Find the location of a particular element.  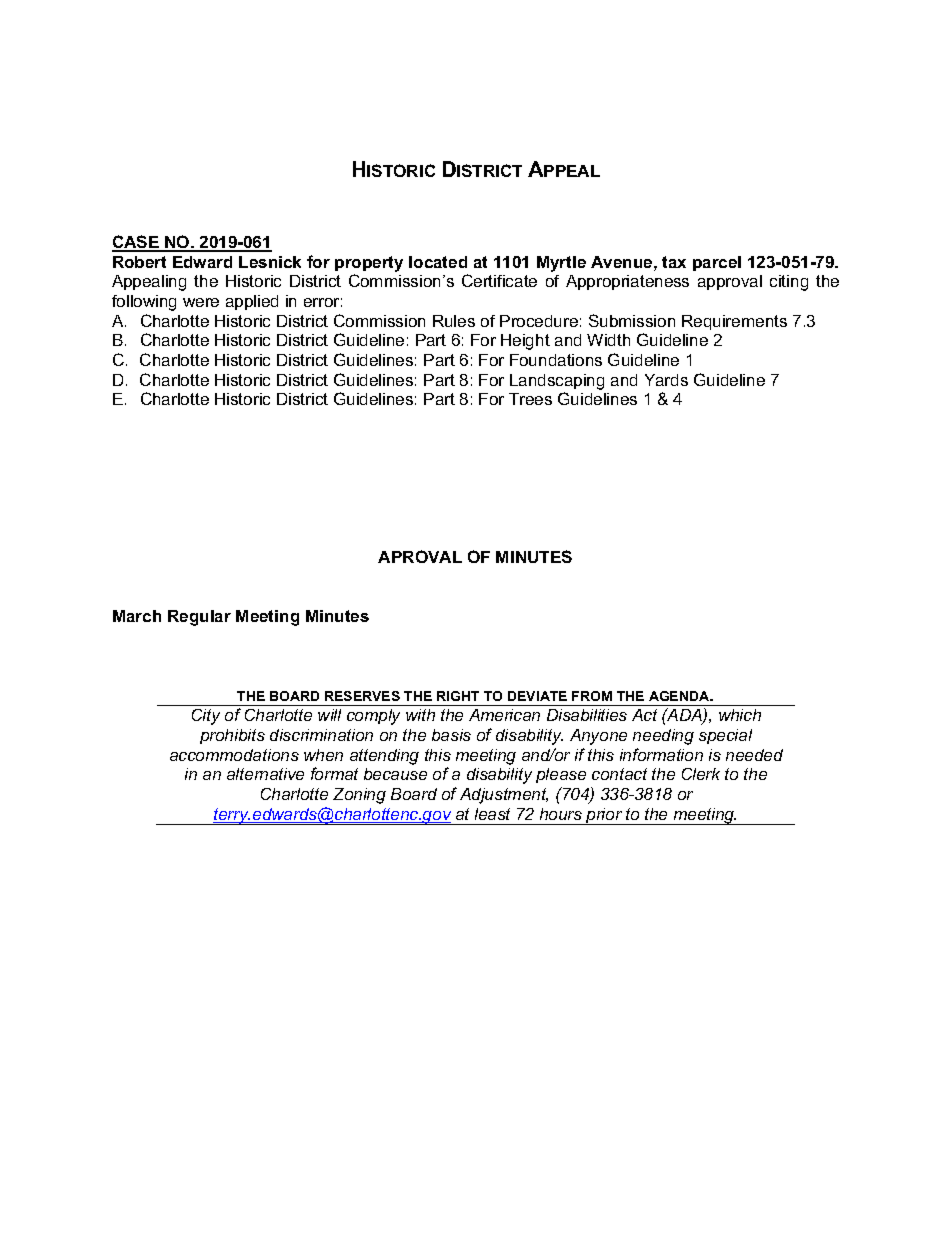

Regular is located at coordinates (199, 618).
